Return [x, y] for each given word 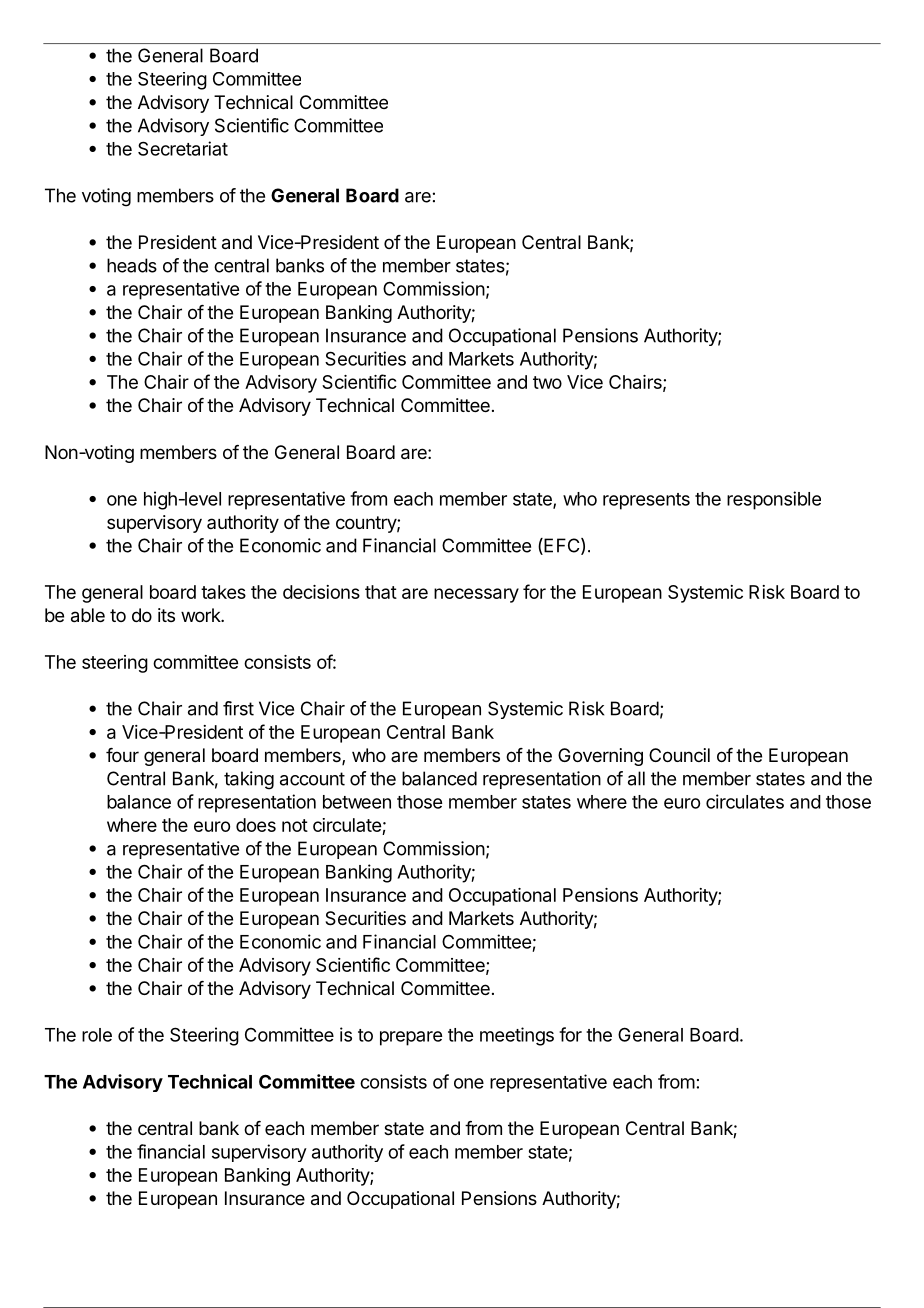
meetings [517, 1036]
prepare [411, 1038]
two [547, 382]
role [97, 1035]
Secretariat [183, 148]
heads [132, 265]
